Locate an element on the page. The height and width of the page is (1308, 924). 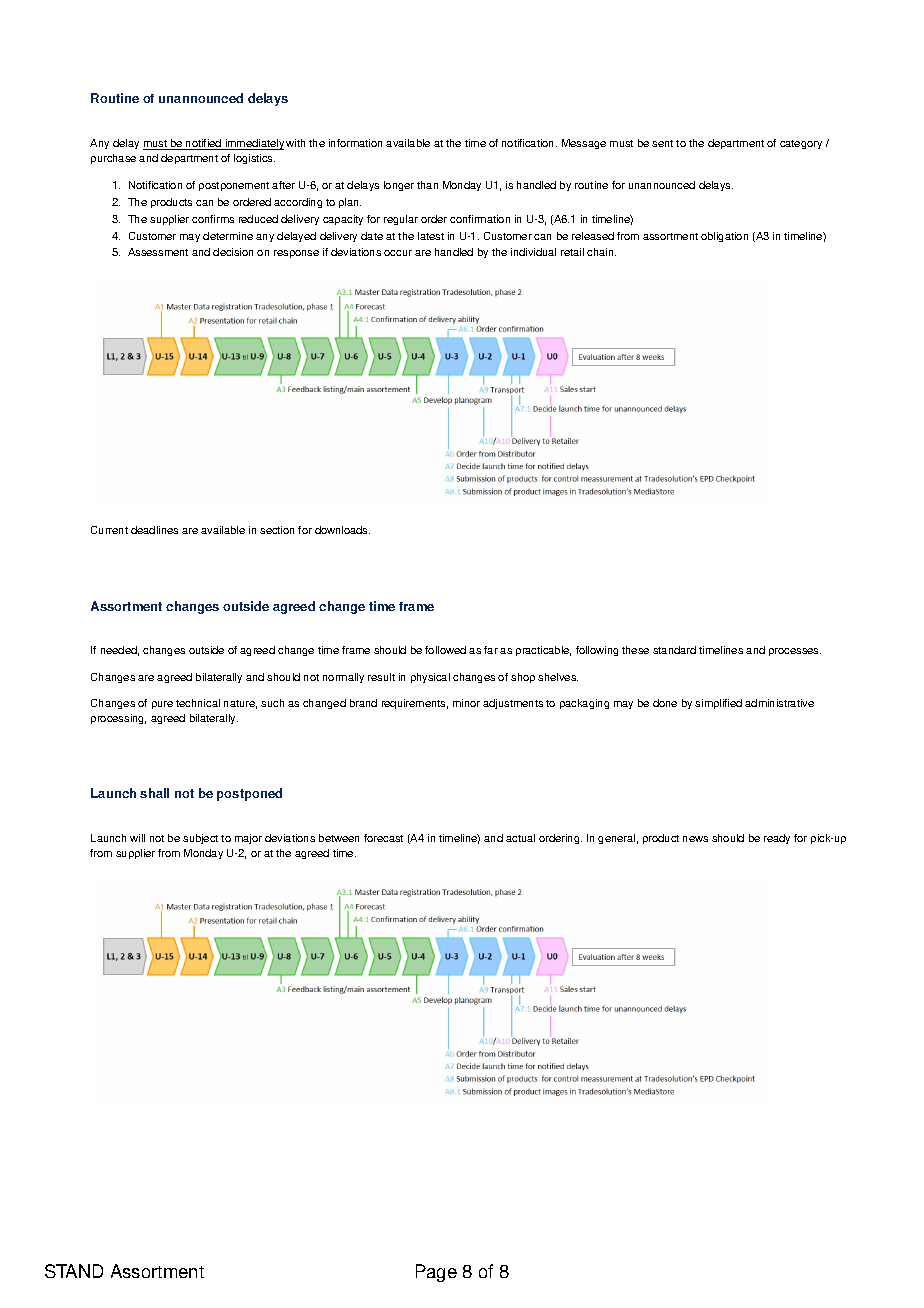
technical is located at coordinates (198, 703).
